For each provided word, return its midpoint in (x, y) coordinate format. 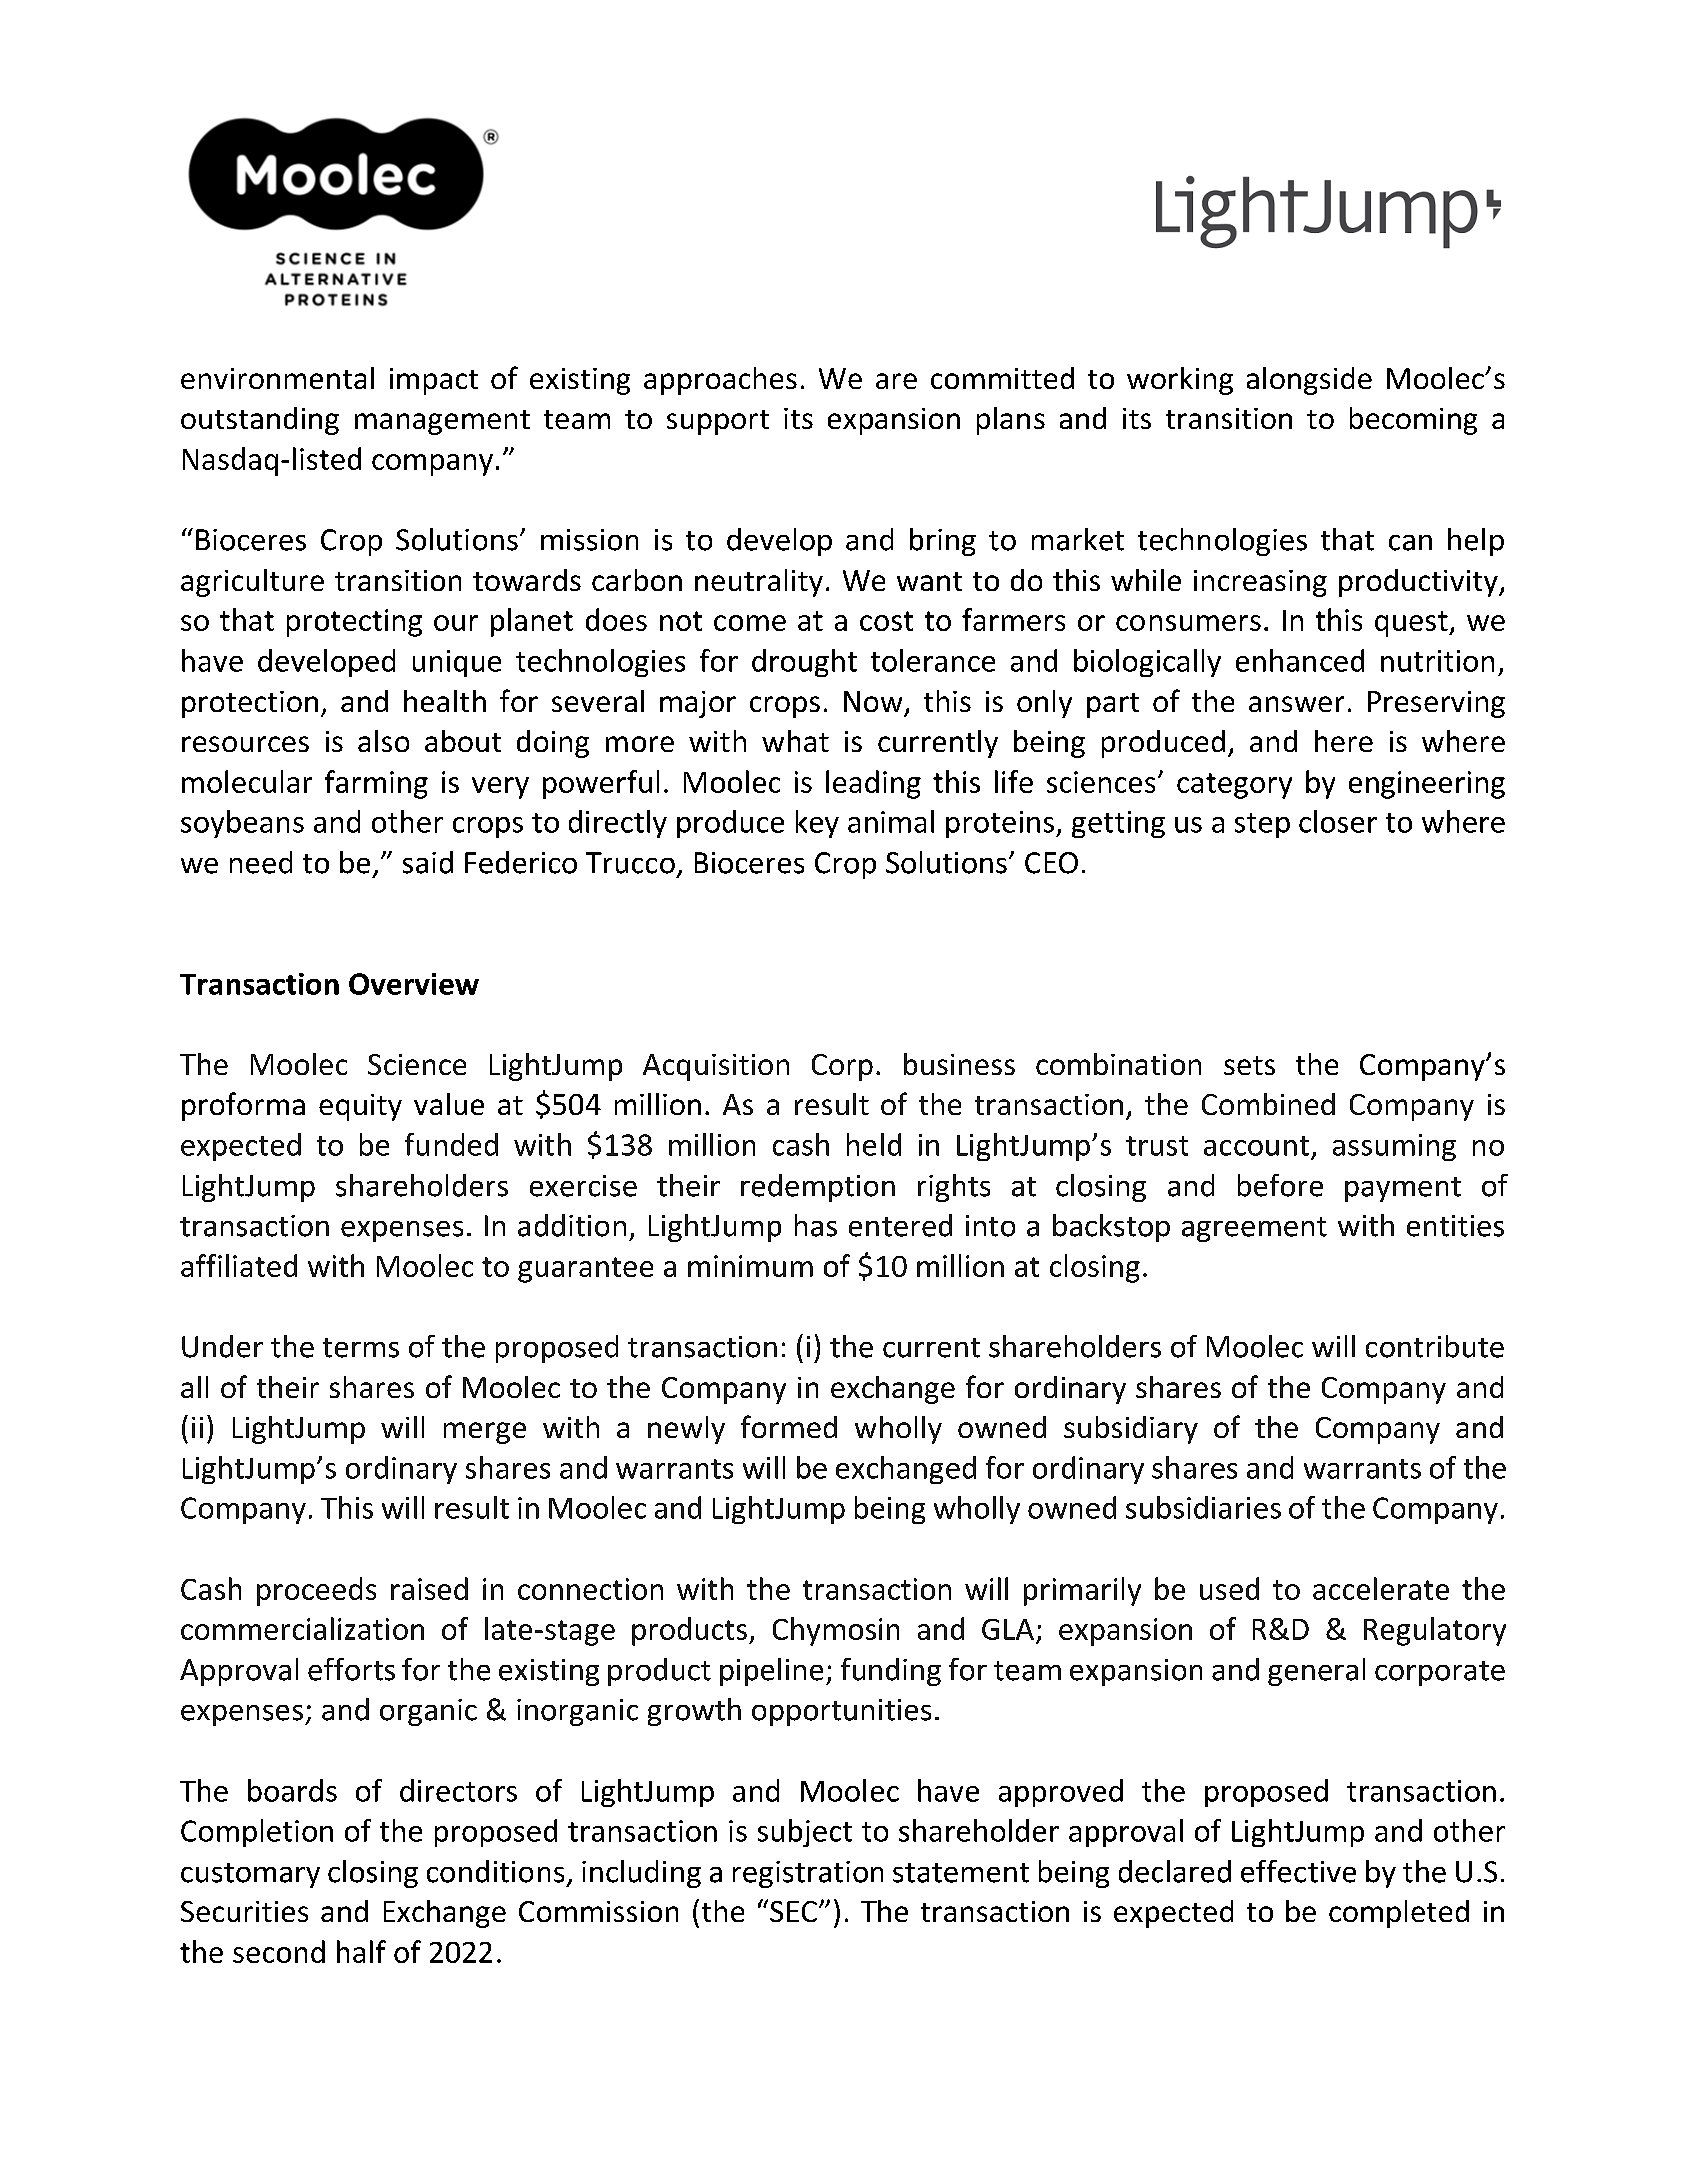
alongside (1309, 381)
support (718, 422)
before (1280, 1185)
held (874, 1144)
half (361, 1951)
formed (789, 1426)
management (442, 422)
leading (873, 784)
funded (451, 1144)
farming (376, 784)
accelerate (1381, 1588)
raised (429, 1588)
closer (1338, 821)
